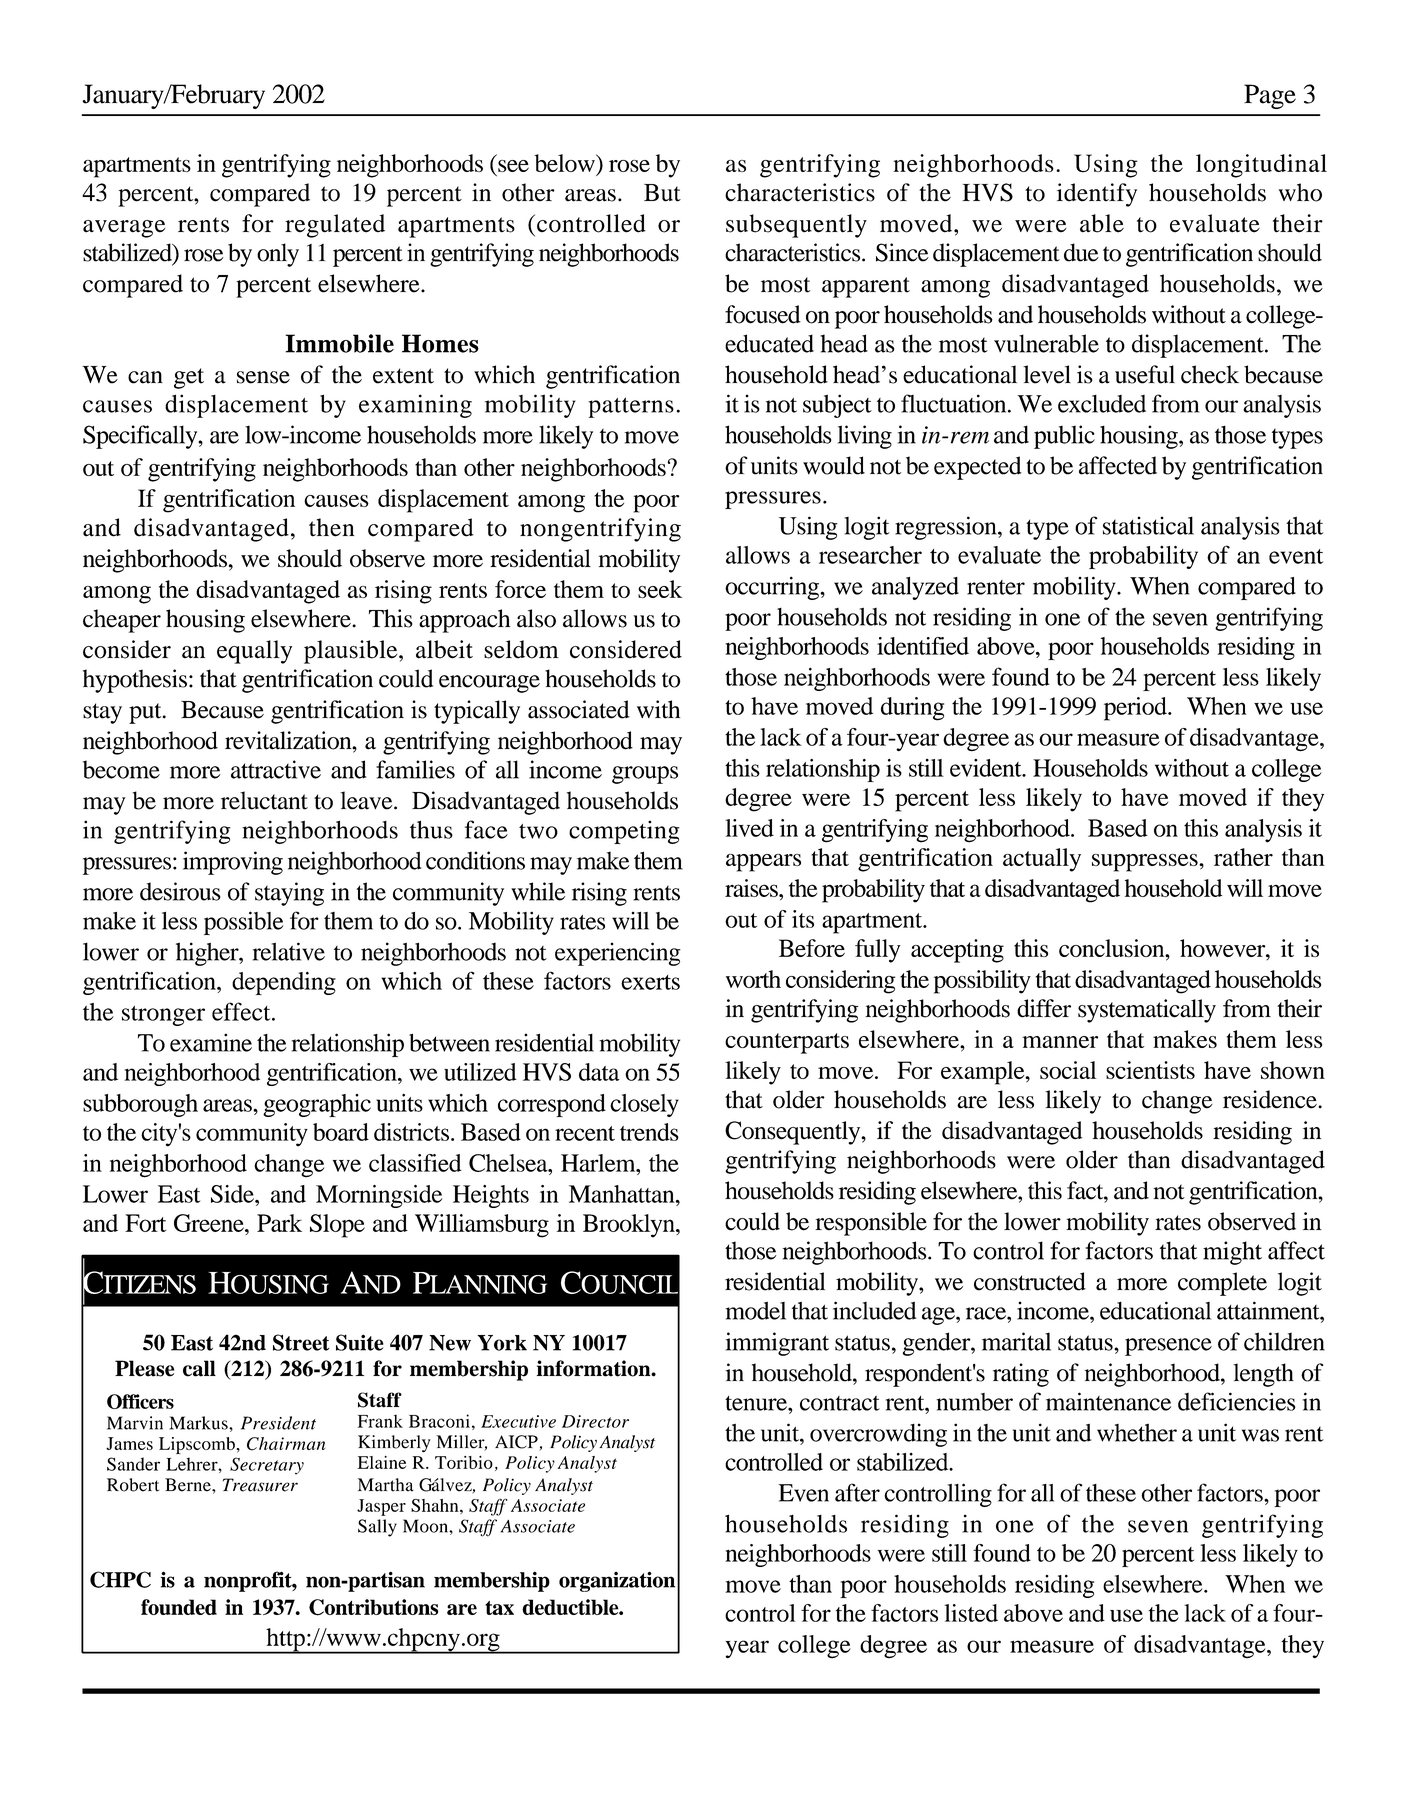 This image has width=1402, height=1814. Describe the element at coordinates (1232, 1253) in the image. I see `might` at that location.
